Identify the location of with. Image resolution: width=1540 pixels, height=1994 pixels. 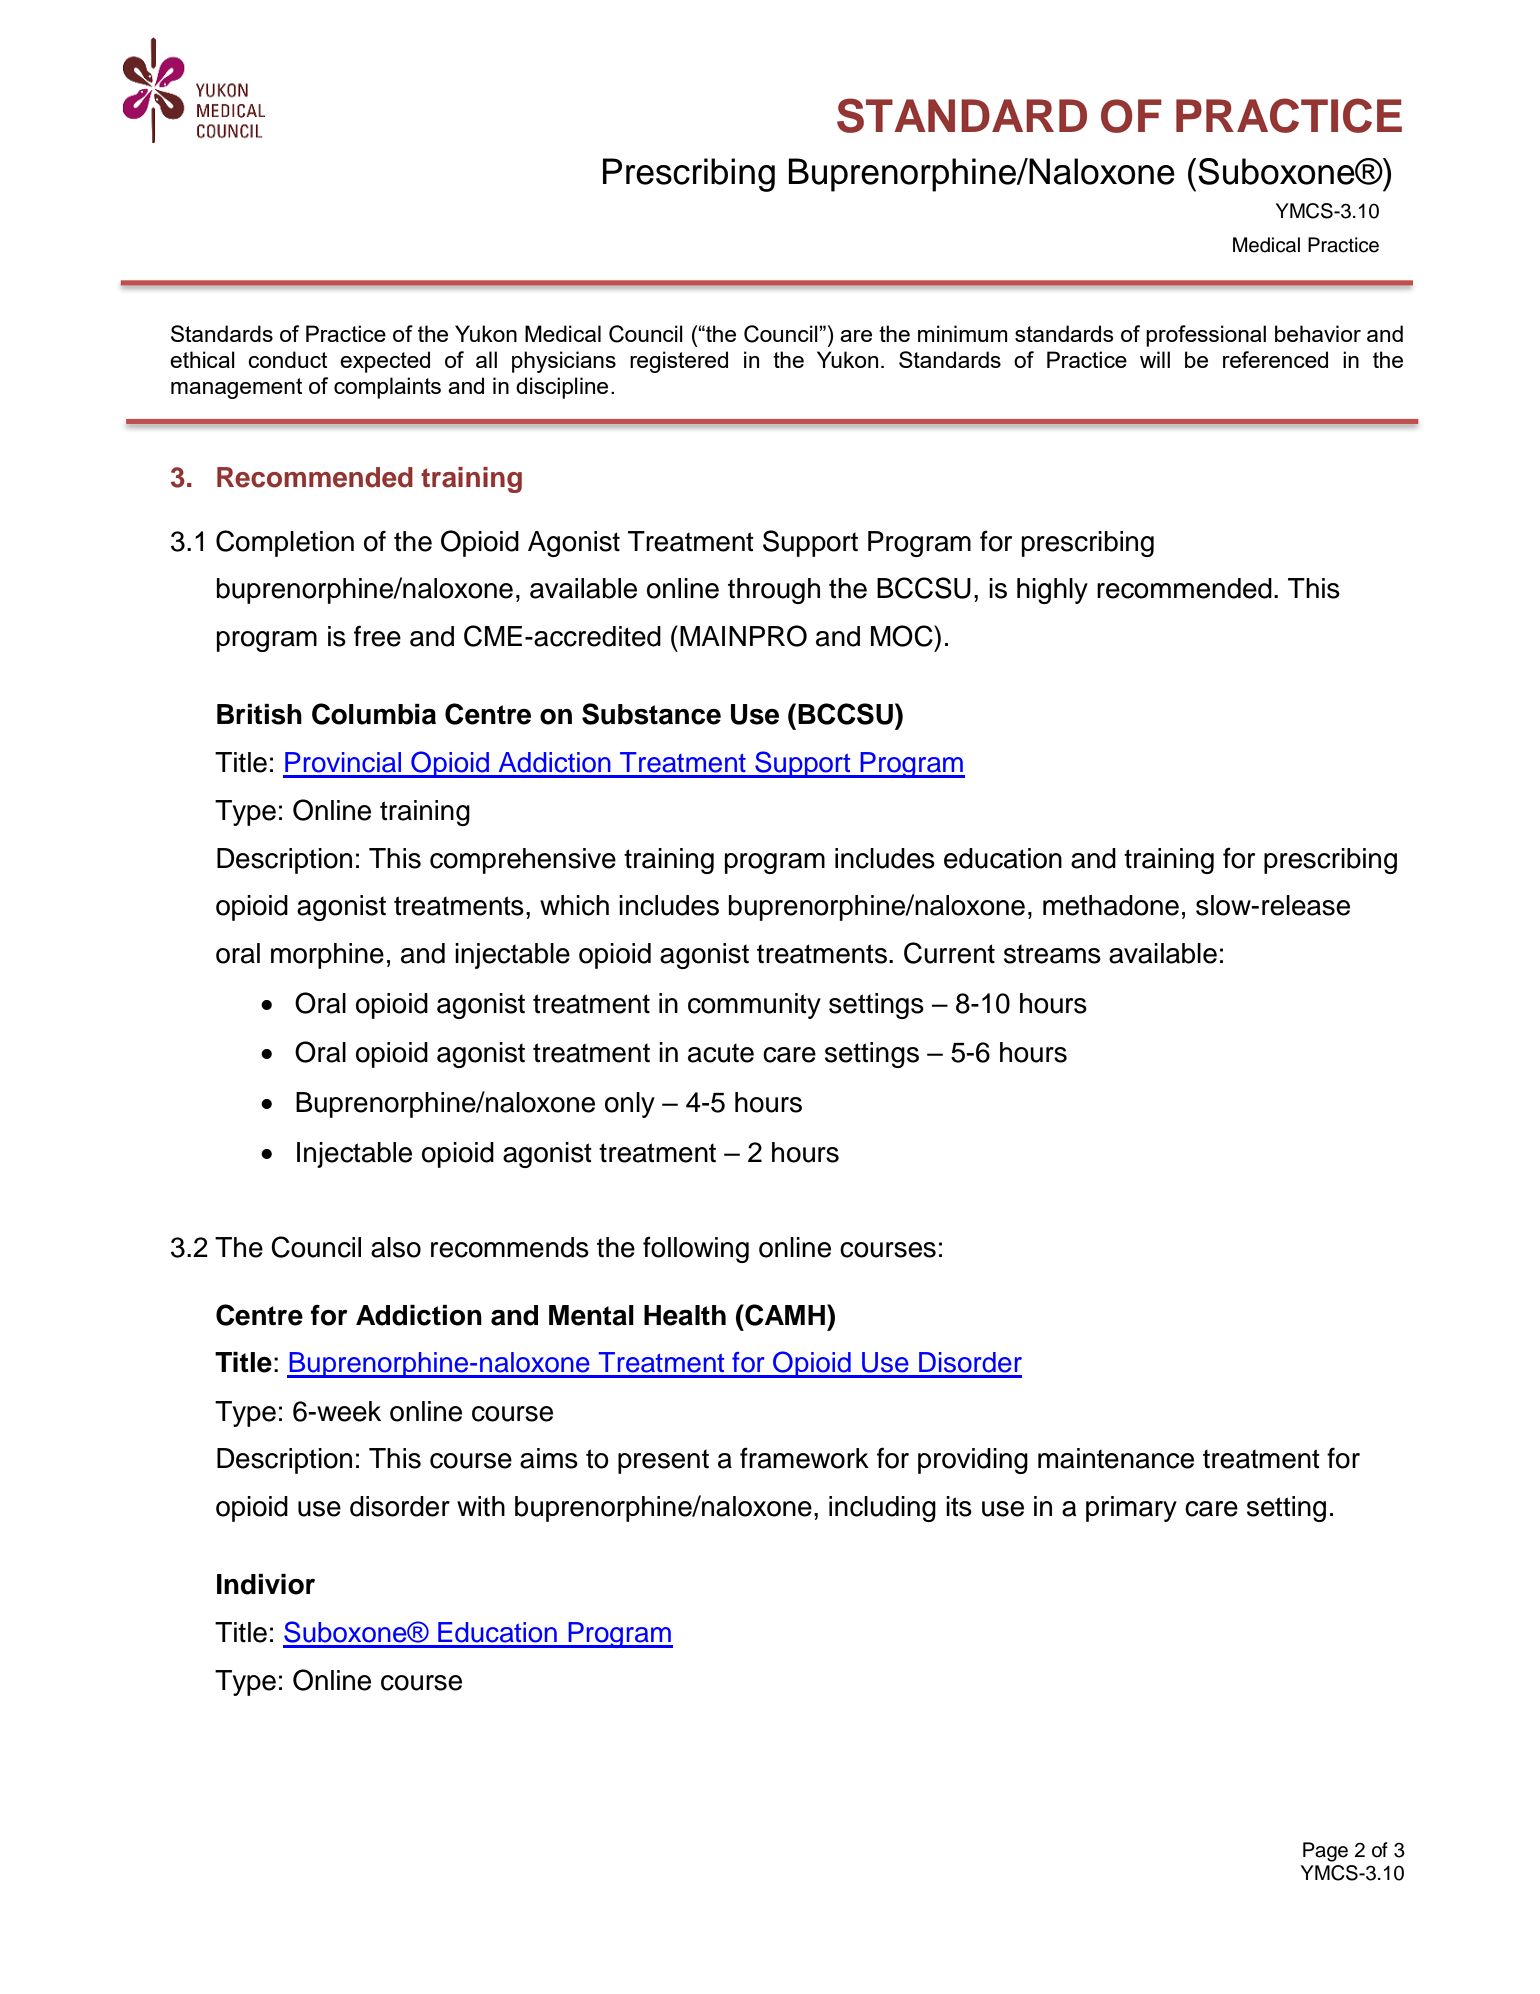
(481, 1506).
